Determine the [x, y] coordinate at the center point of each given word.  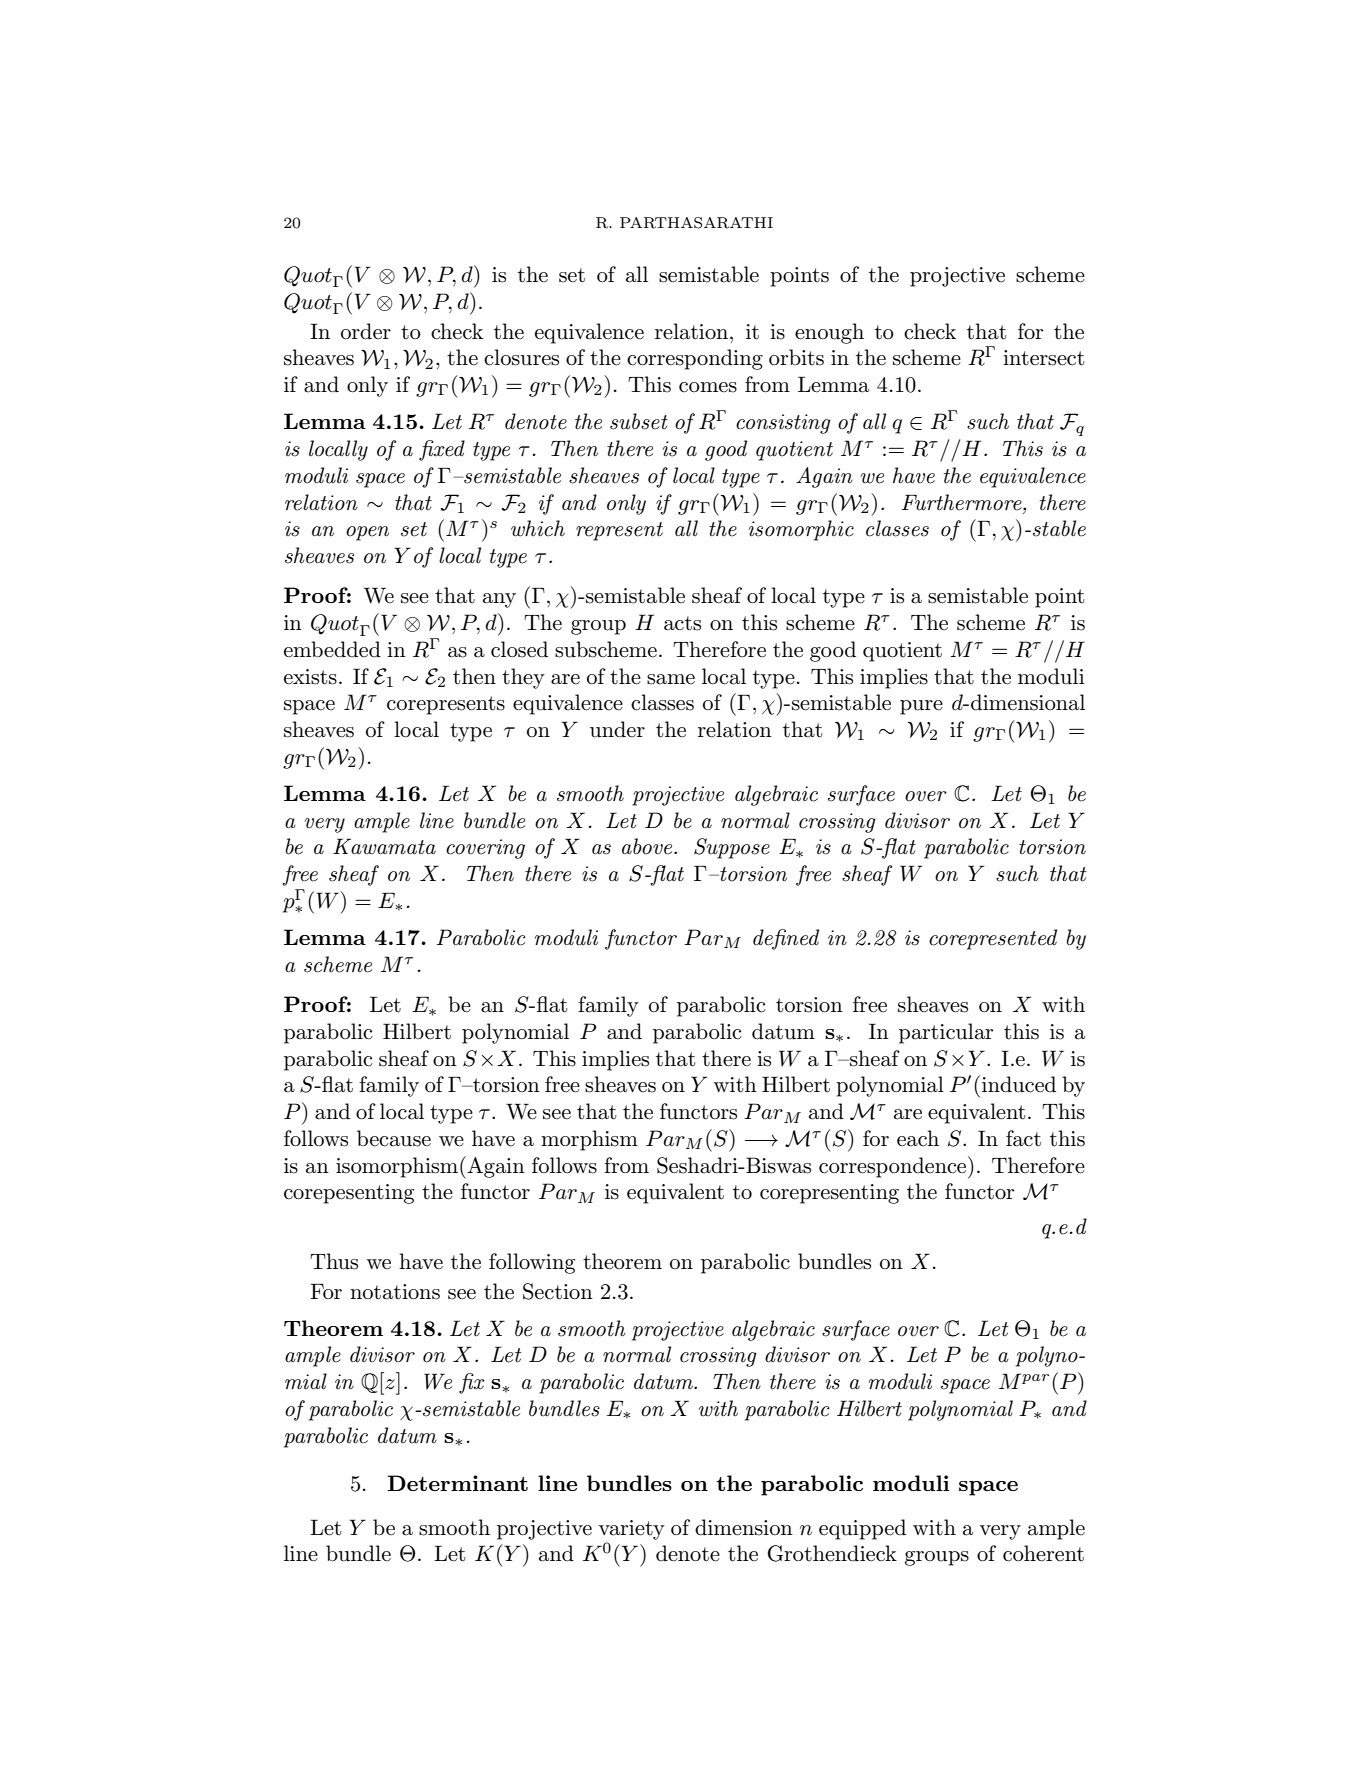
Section [558, 1291]
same [671, 679]
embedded [332, 649]
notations [395, 1292]
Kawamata [384, 846]
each [918, 1138]
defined [786, 939]
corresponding [695, 359]
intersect [1043, 358]
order [366, 331]
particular [946, 1033]
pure [921, 707]
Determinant [457, 1483]
